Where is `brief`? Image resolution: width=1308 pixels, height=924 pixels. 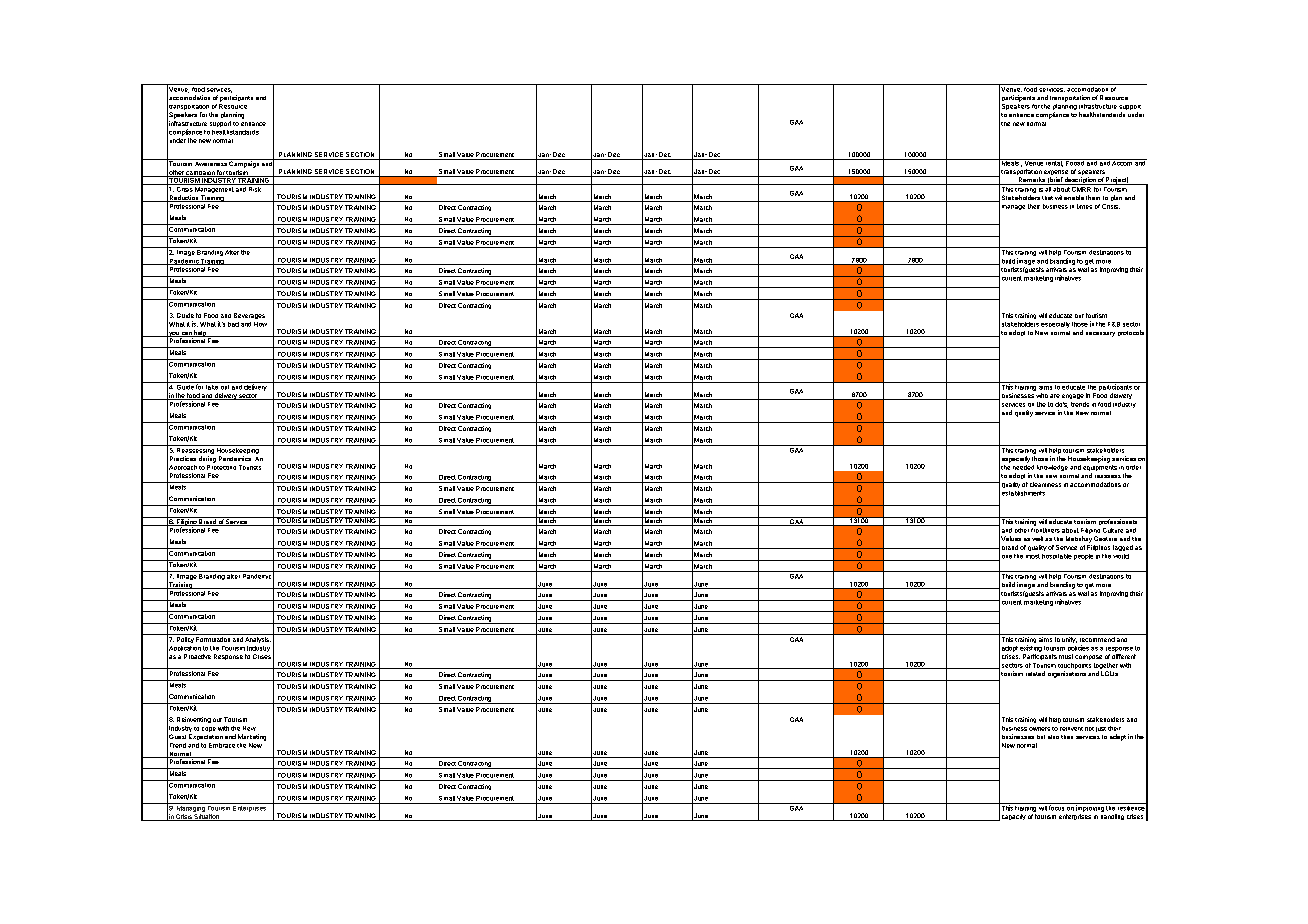
brief is located at coordinates (1055, 181).
